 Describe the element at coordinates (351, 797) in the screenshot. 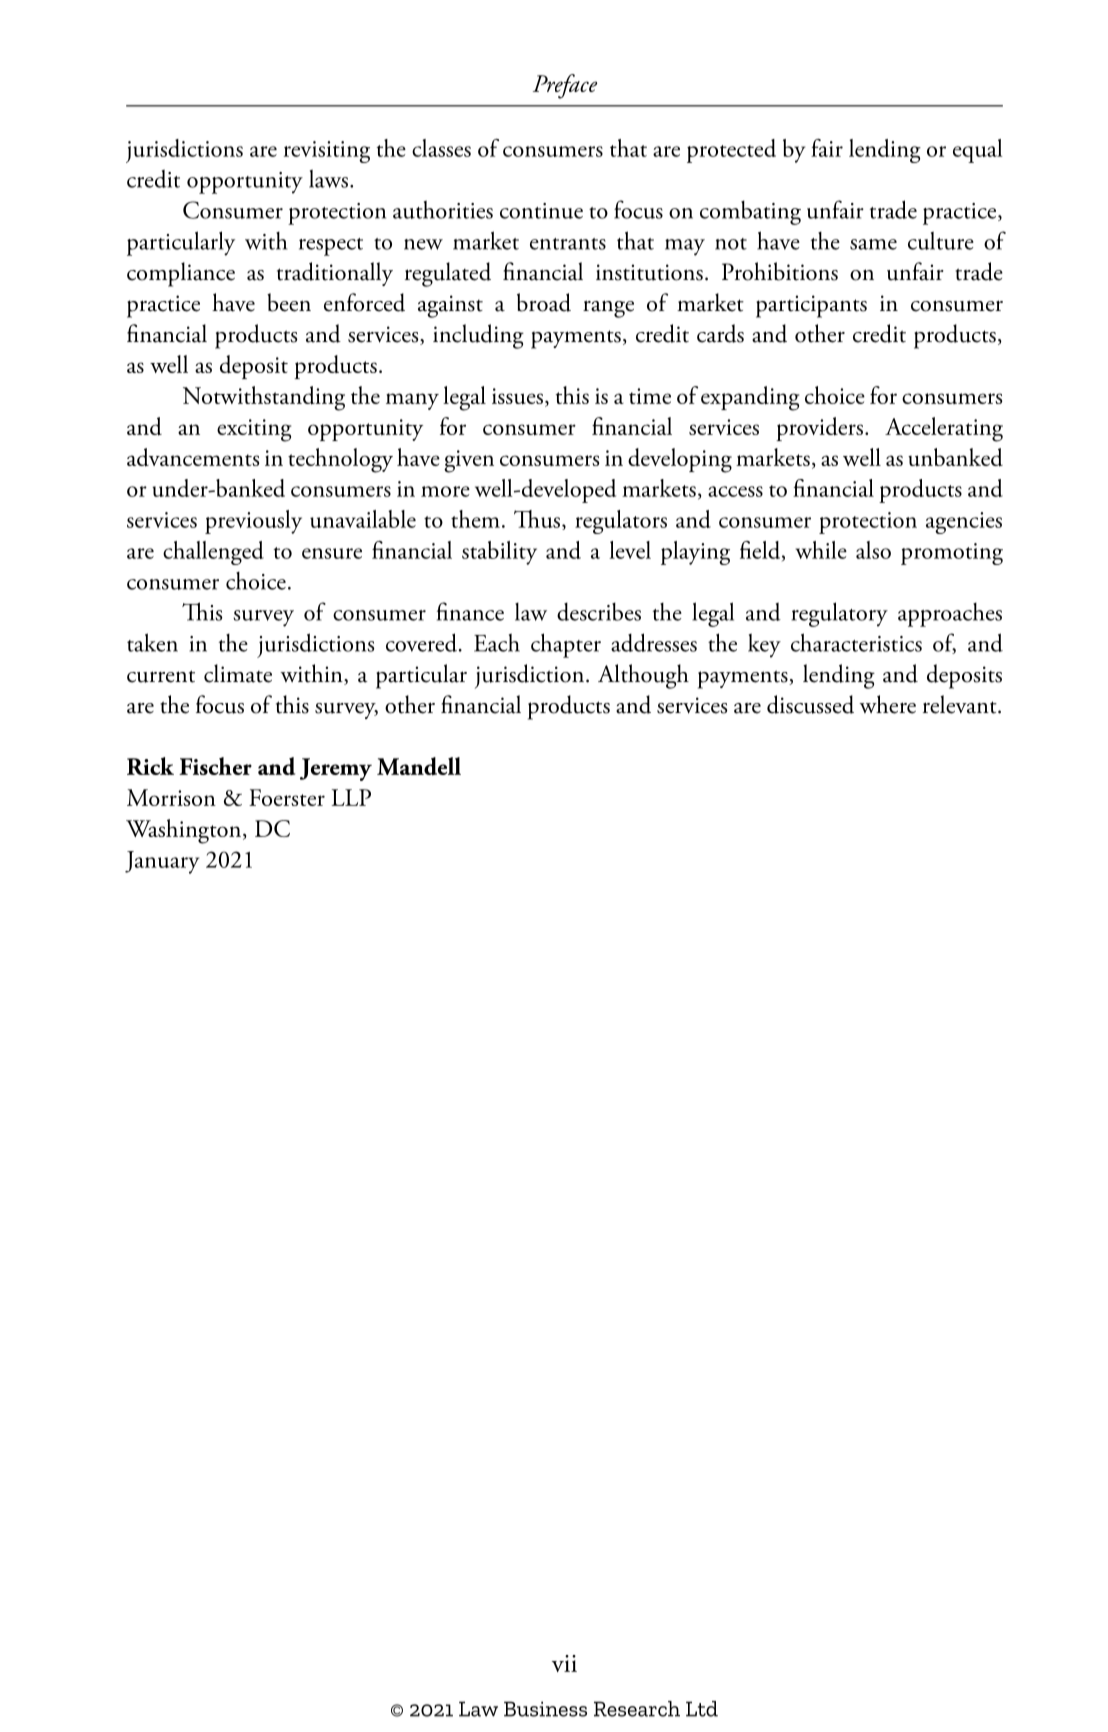

I see `LLP` at that location.
